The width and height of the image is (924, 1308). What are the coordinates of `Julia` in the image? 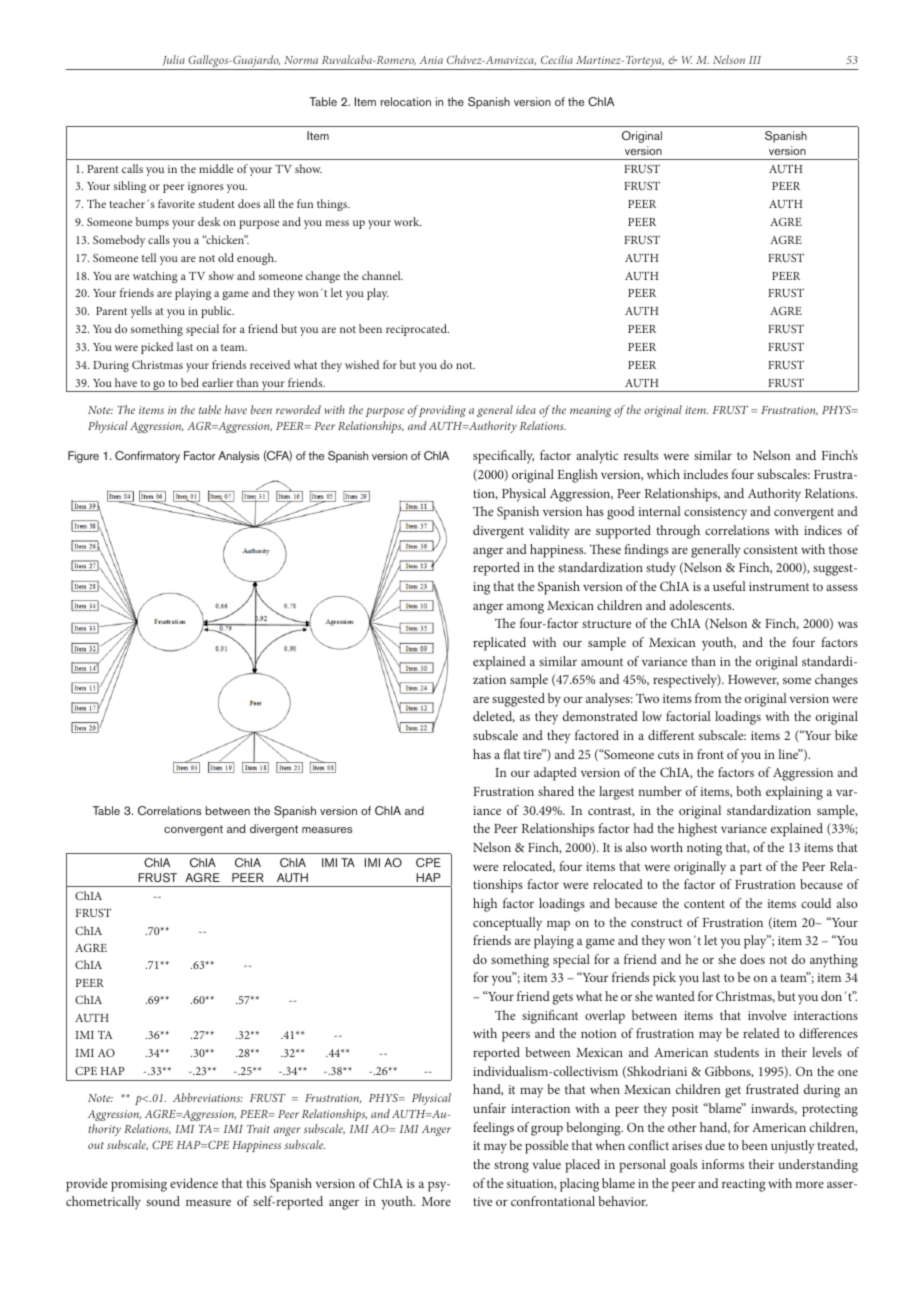 It's located at (173, 60).
